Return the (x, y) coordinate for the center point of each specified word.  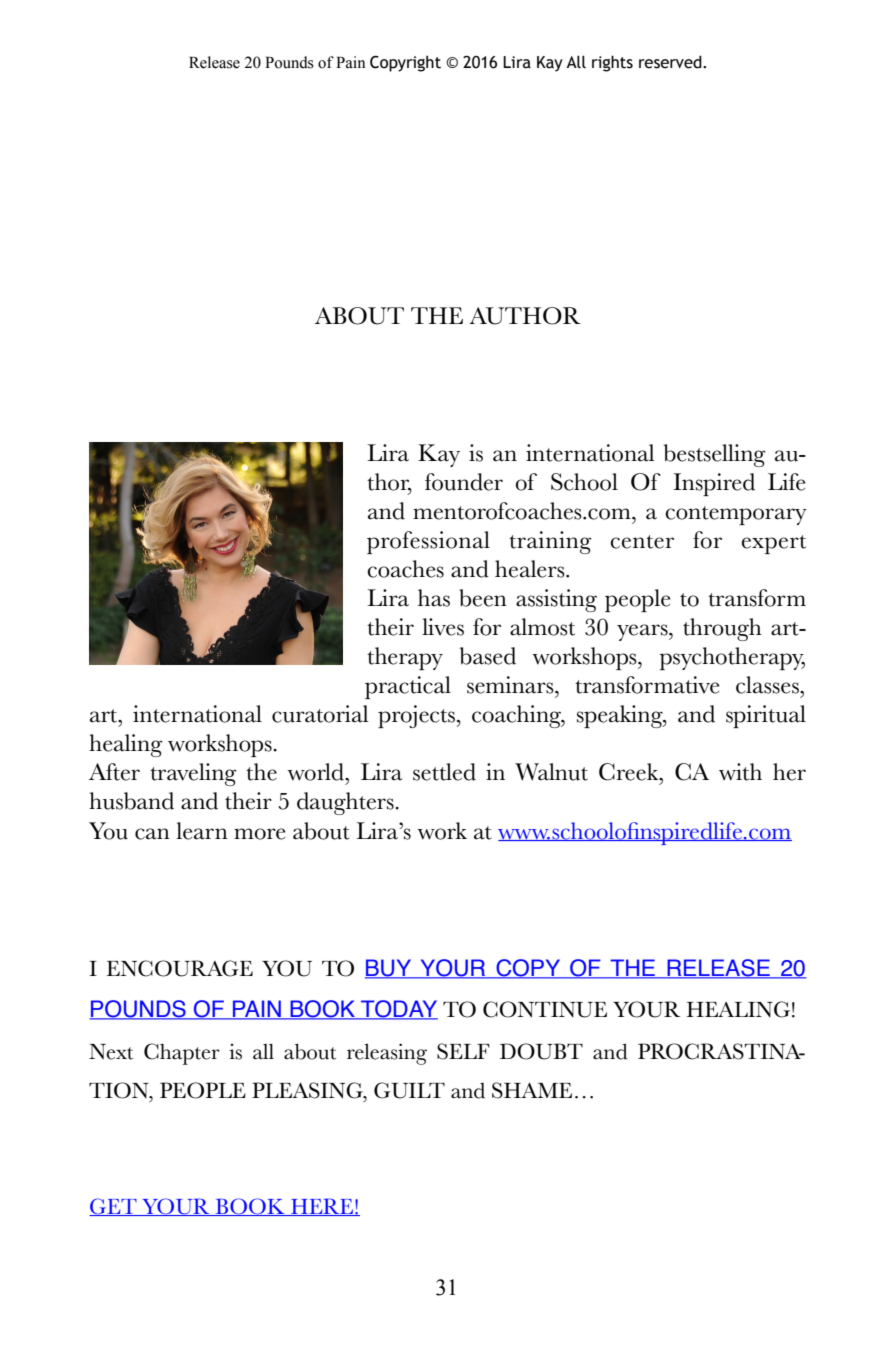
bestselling (715, 455)
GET (114, 1207)
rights (612, 63)
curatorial (320, 714)
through (722, 629)
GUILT (409, 1090)
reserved (671, 62)
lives (443, 627)
